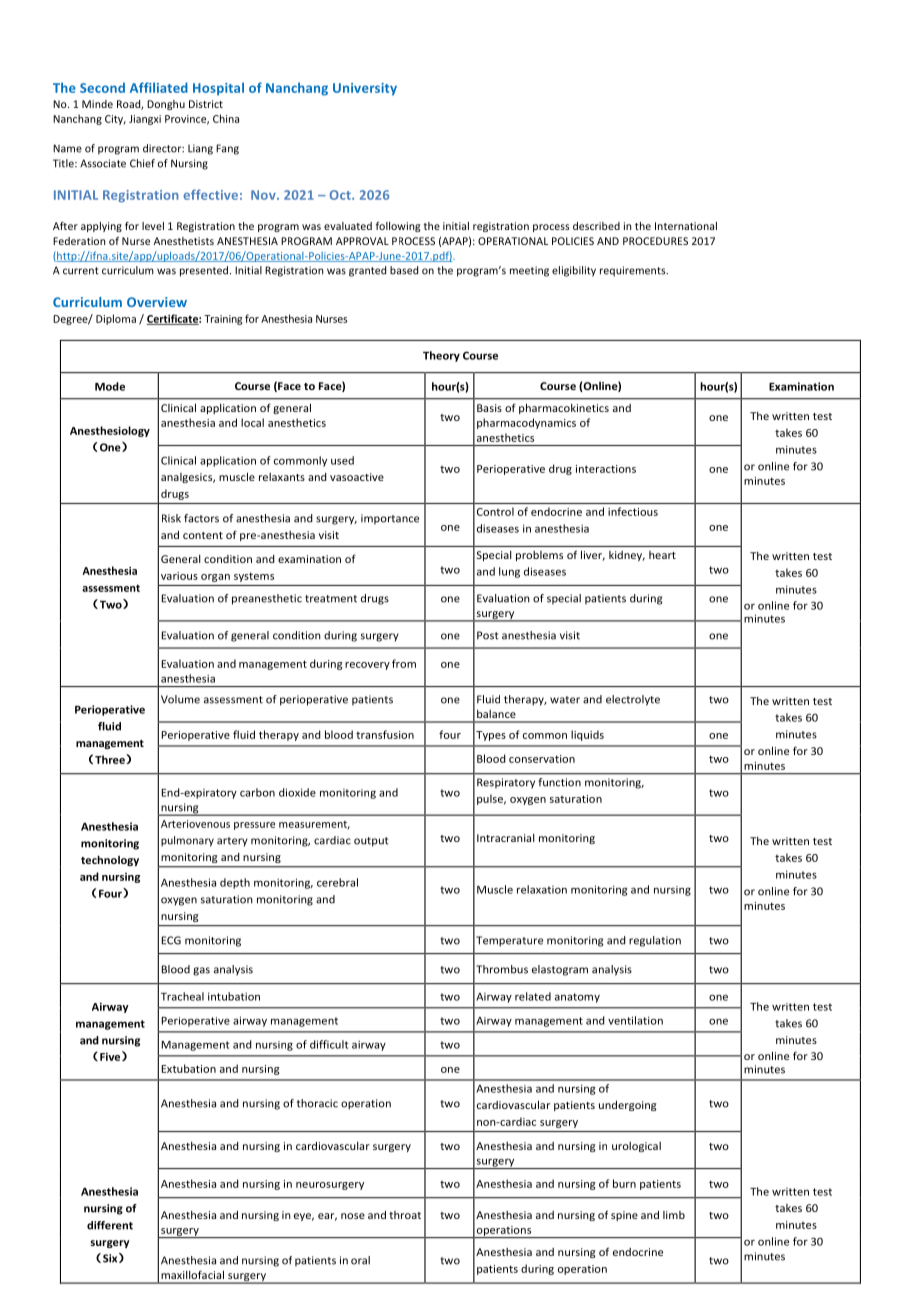 Image resolution: width=924 pixels, height=1308 pixels. What do you see at coordinates (596, 226) in the screenshot?
I see `described` at bounding box center [596, 226].
